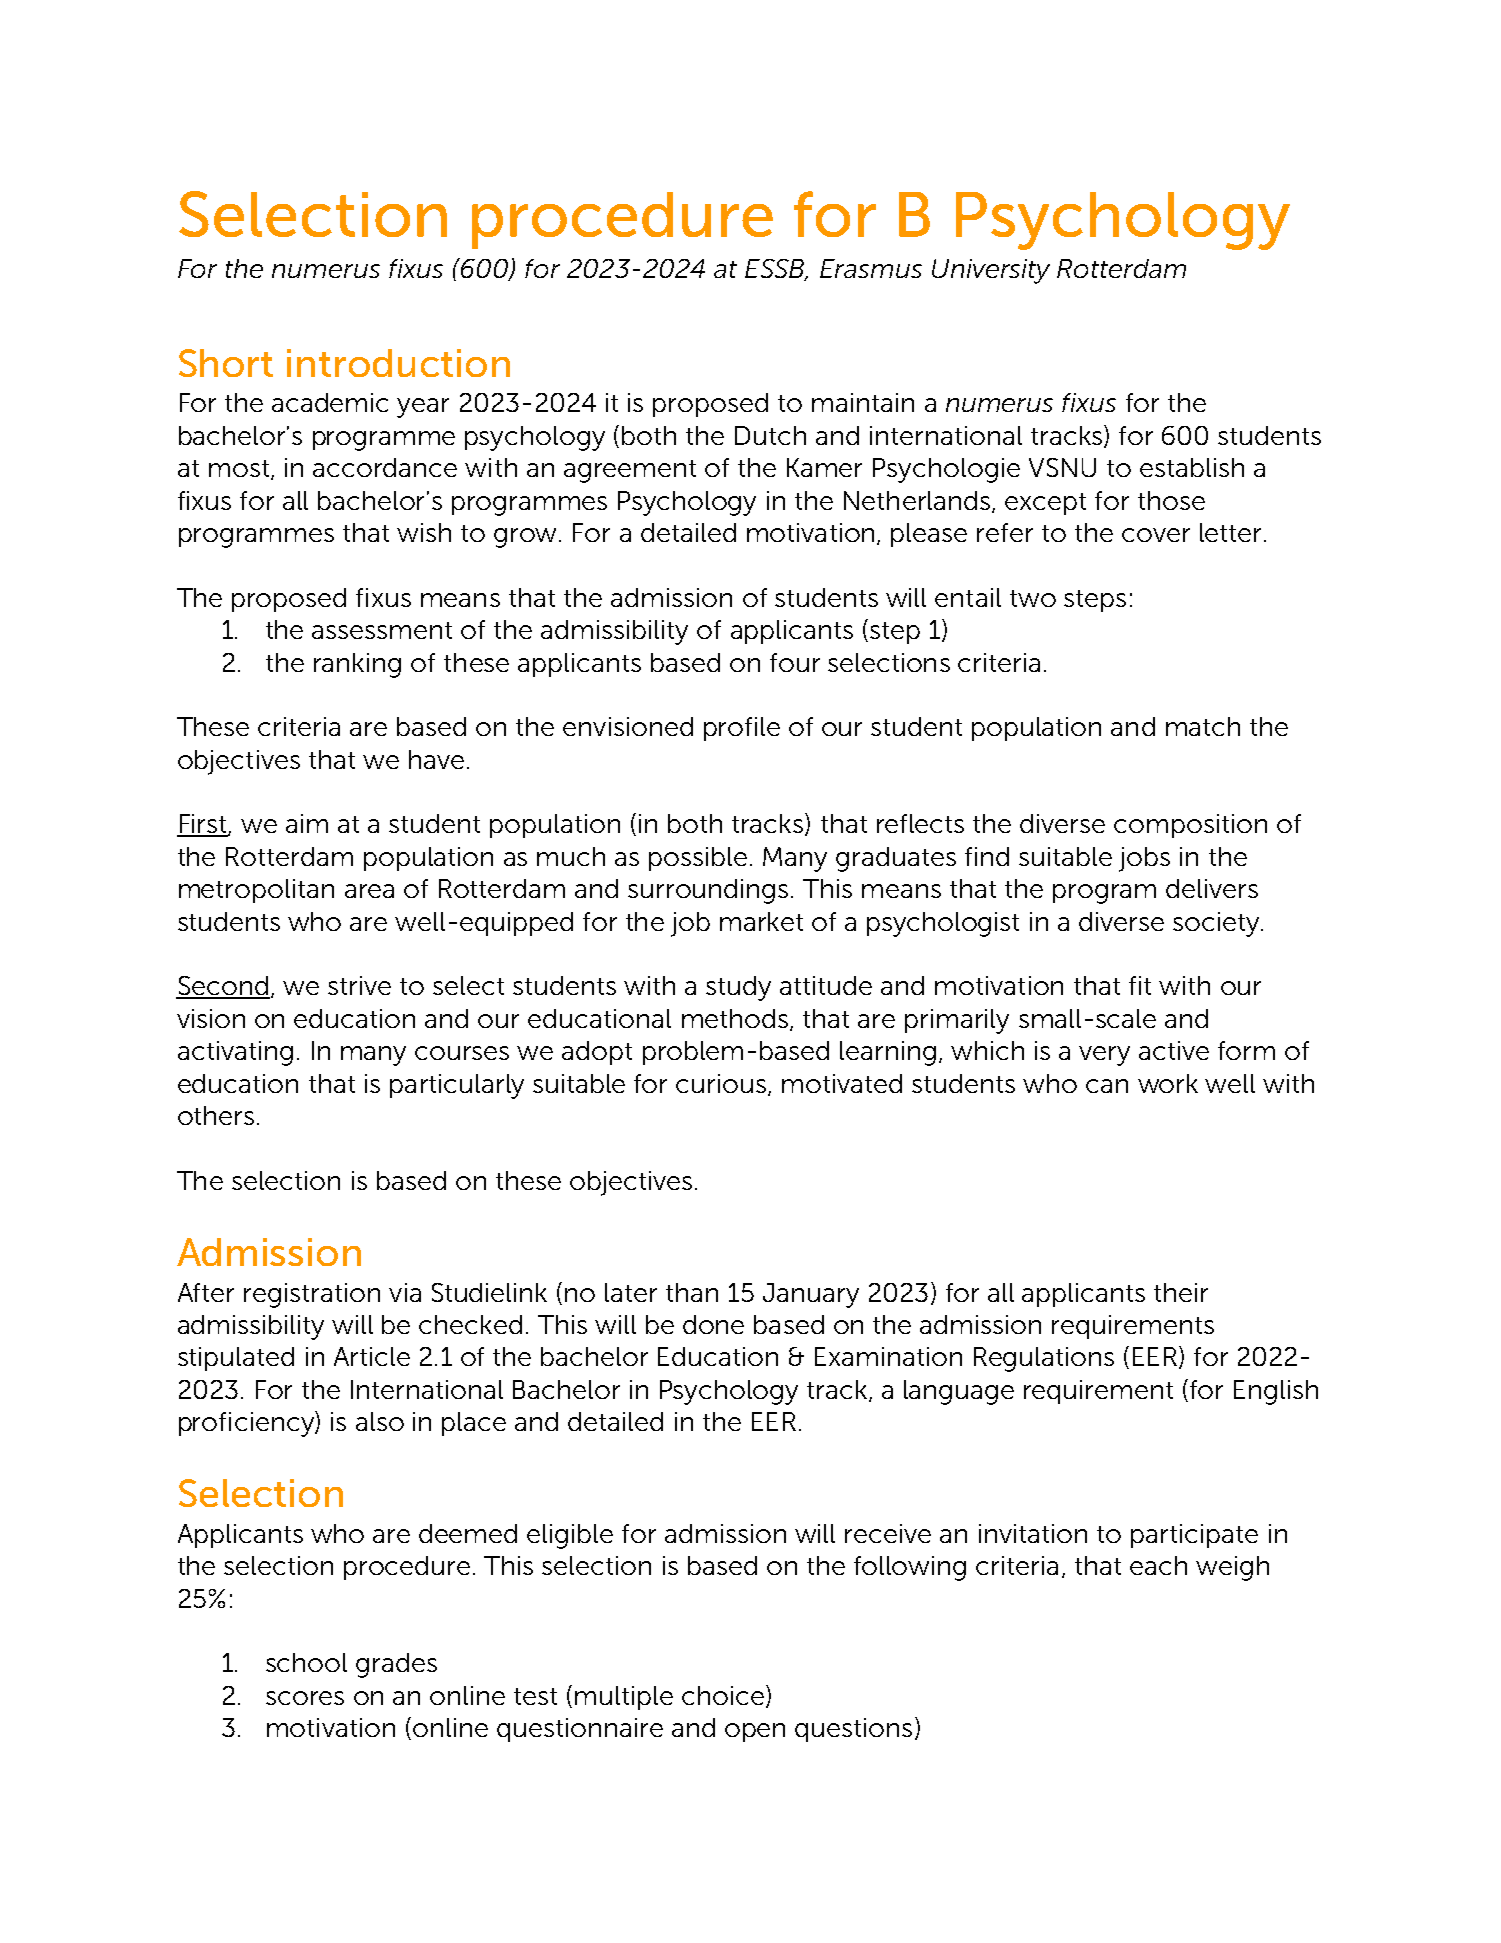  Describe the element at coordinates (1158, 1565) in the screenshot. I see `each` at that location.
